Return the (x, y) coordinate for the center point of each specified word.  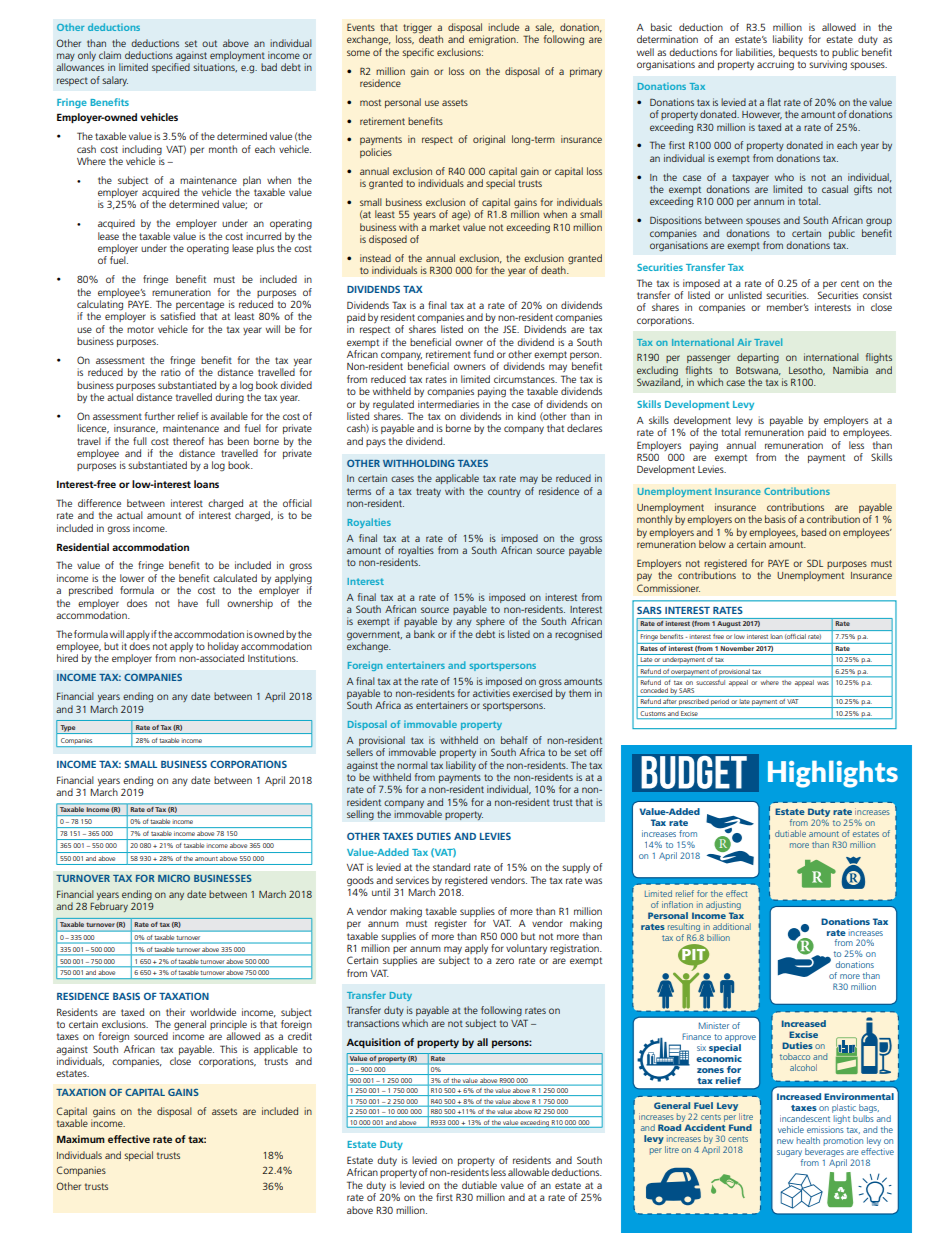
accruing (775, 65)
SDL (815, 563)
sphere (490, 622)
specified (171, 68)
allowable (528, 1172)
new (785, 1141)
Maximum (81, 1139)
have (188, 603)
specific (418, 53)
